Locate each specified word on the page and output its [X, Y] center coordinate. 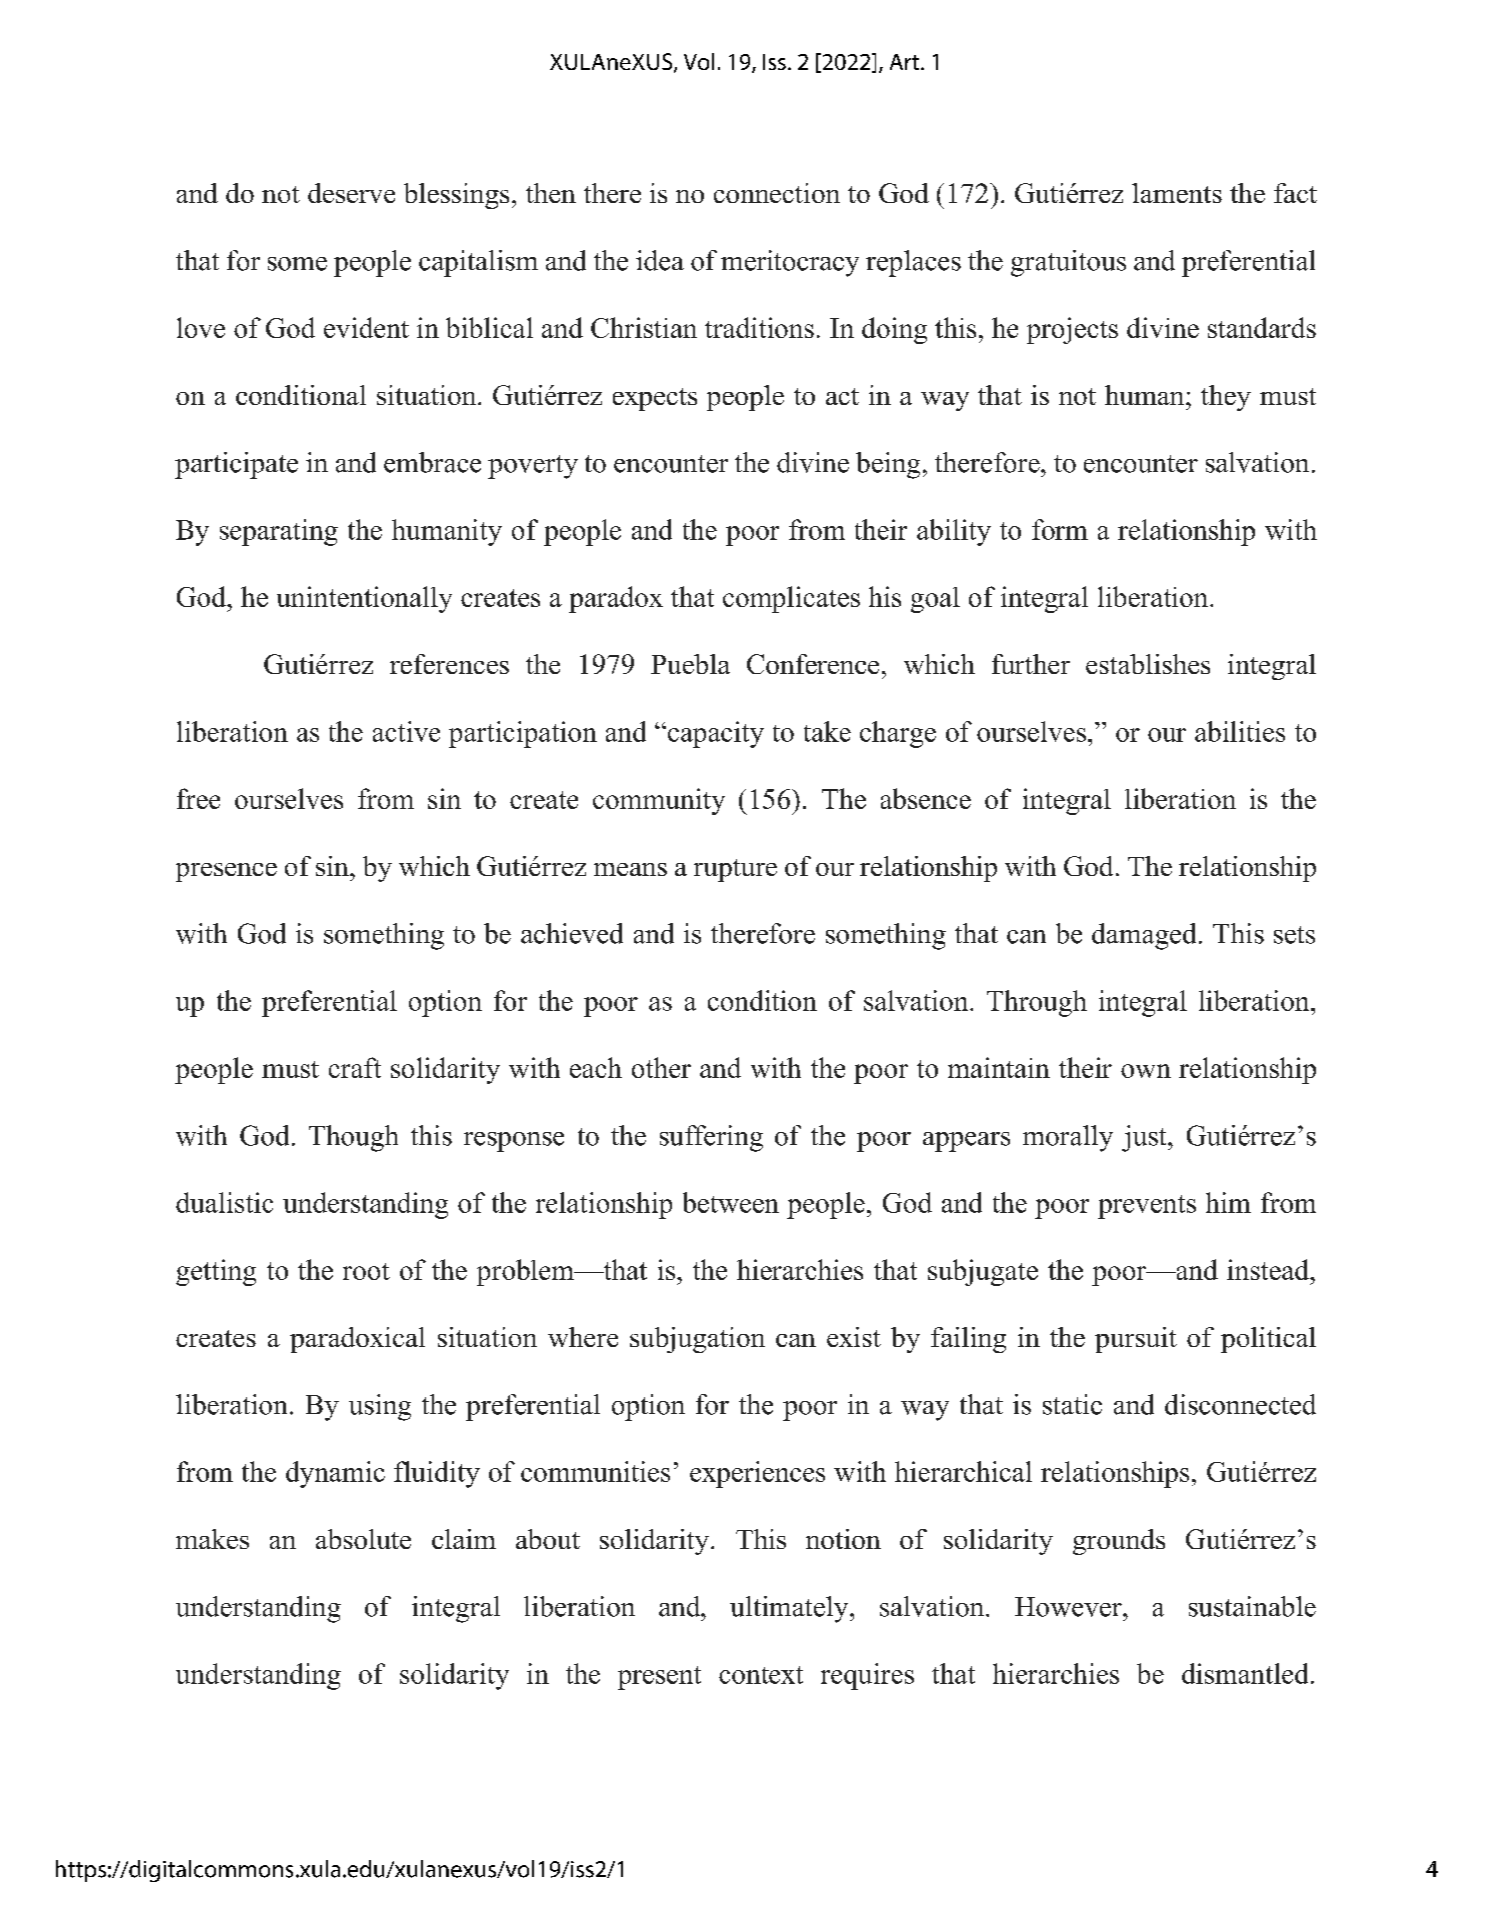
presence [226, 872]
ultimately [790, 1609]
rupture [735, 870]
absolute [363, 1539]
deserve [351, 193]
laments [1177, 193]
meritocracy [790, 263]
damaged [1144, 936]
